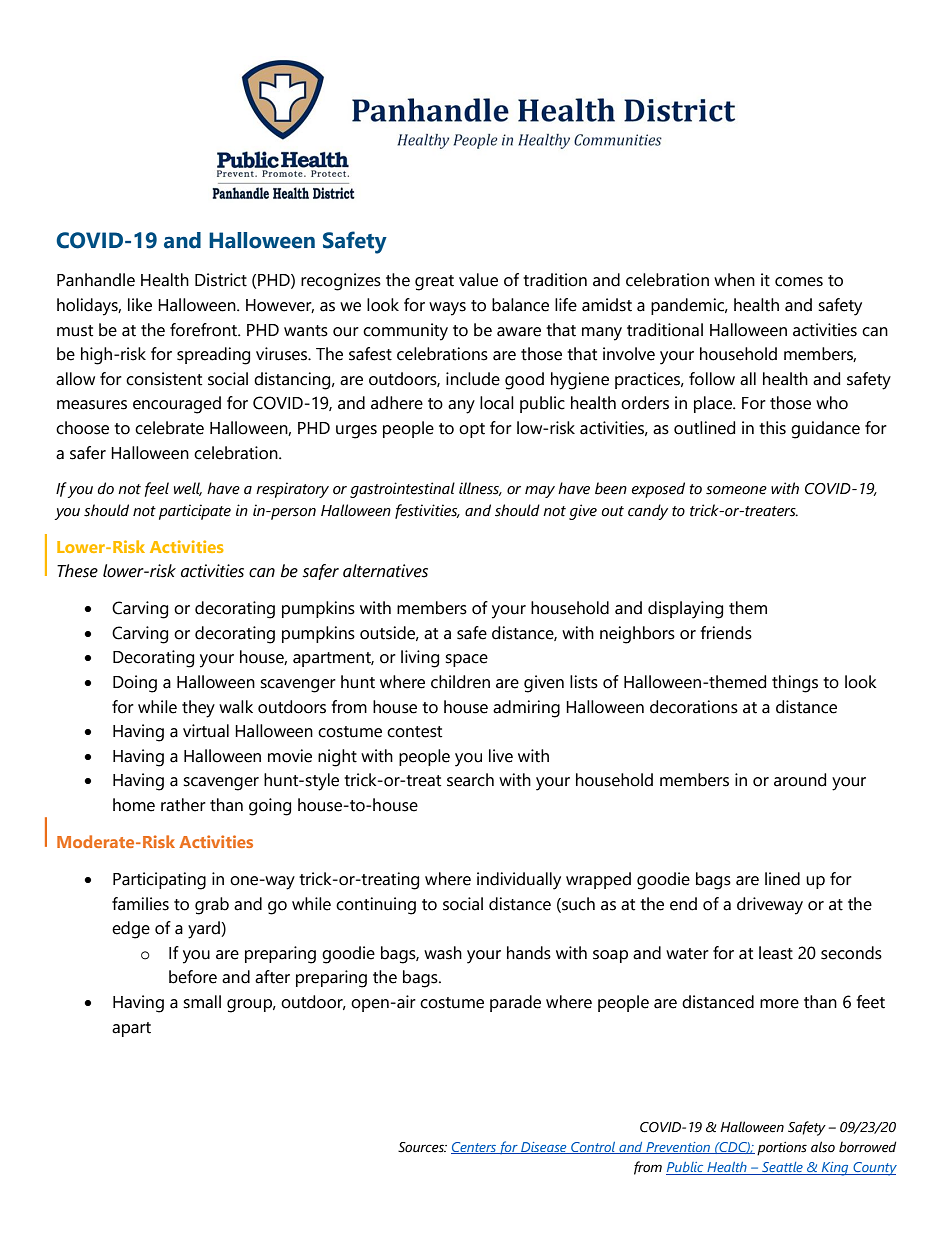 This screenshot has height=1233, width=952. Describe the element at coordinates (795, 684) in the screenshot. I see `things` at that location.
